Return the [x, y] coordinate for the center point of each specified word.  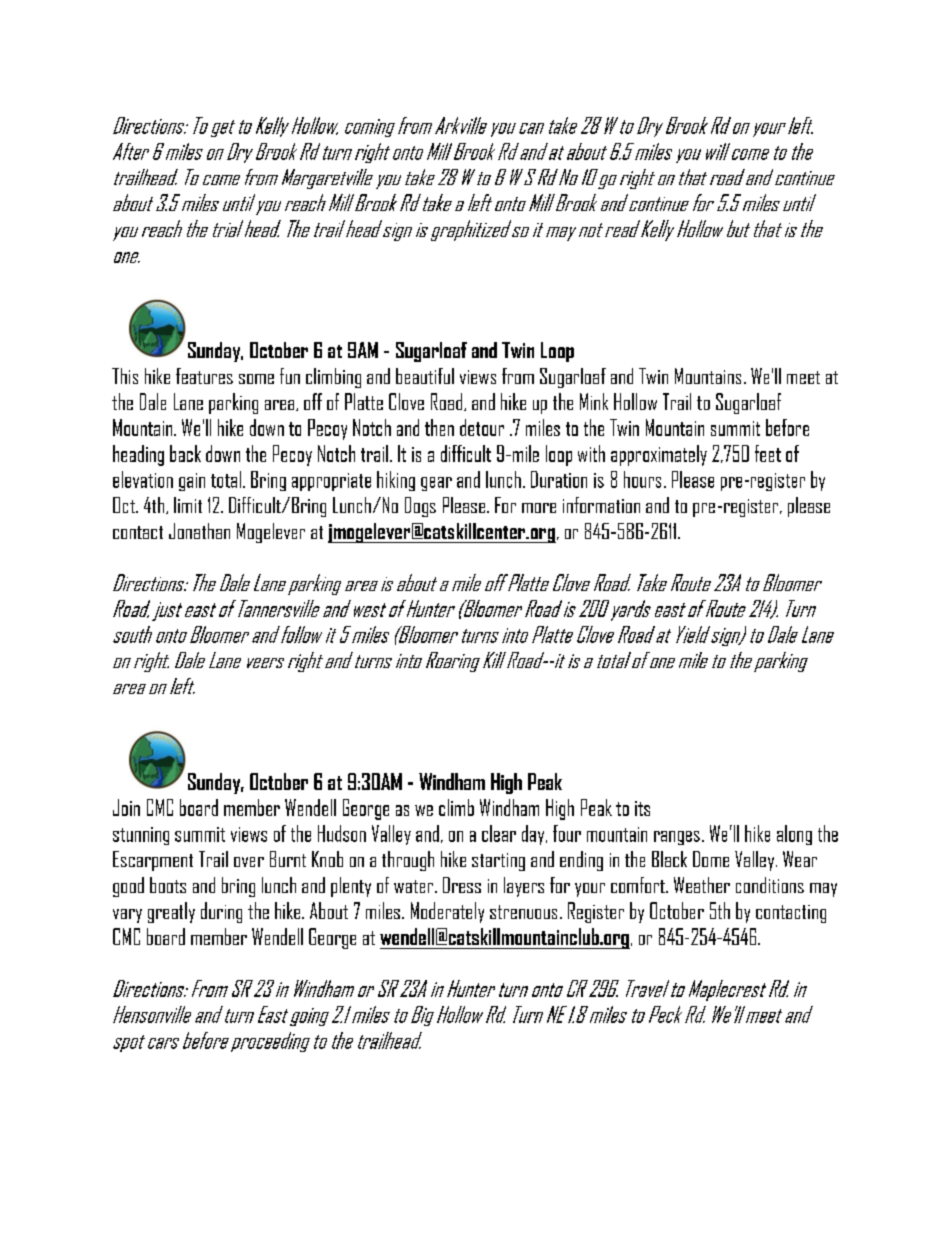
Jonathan [199, 531]
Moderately [447, 912]
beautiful [425, 376]
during [221, 912]
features [204, 376]
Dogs [420, 507]
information [601, 505]
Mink [594, 401]
